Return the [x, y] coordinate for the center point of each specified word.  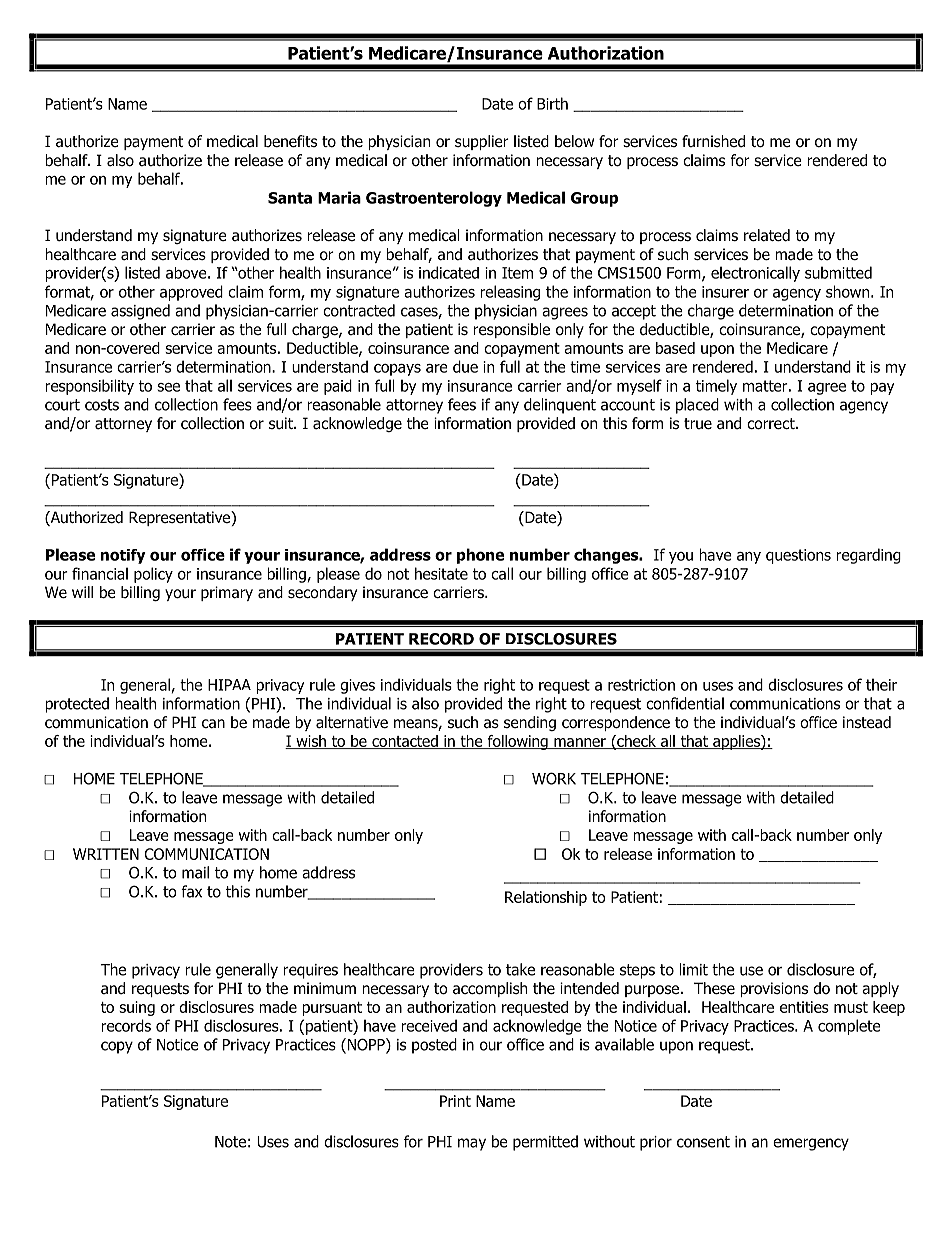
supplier [482, 142]
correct [772, 424]
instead [867, 722]
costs [102, 405]
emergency [811, 1144]
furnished [713, 141]
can [213, 724]
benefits [290, 141]
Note [230, 1142]
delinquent [560, 406]
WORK [554, 778]
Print [455, 1101]
